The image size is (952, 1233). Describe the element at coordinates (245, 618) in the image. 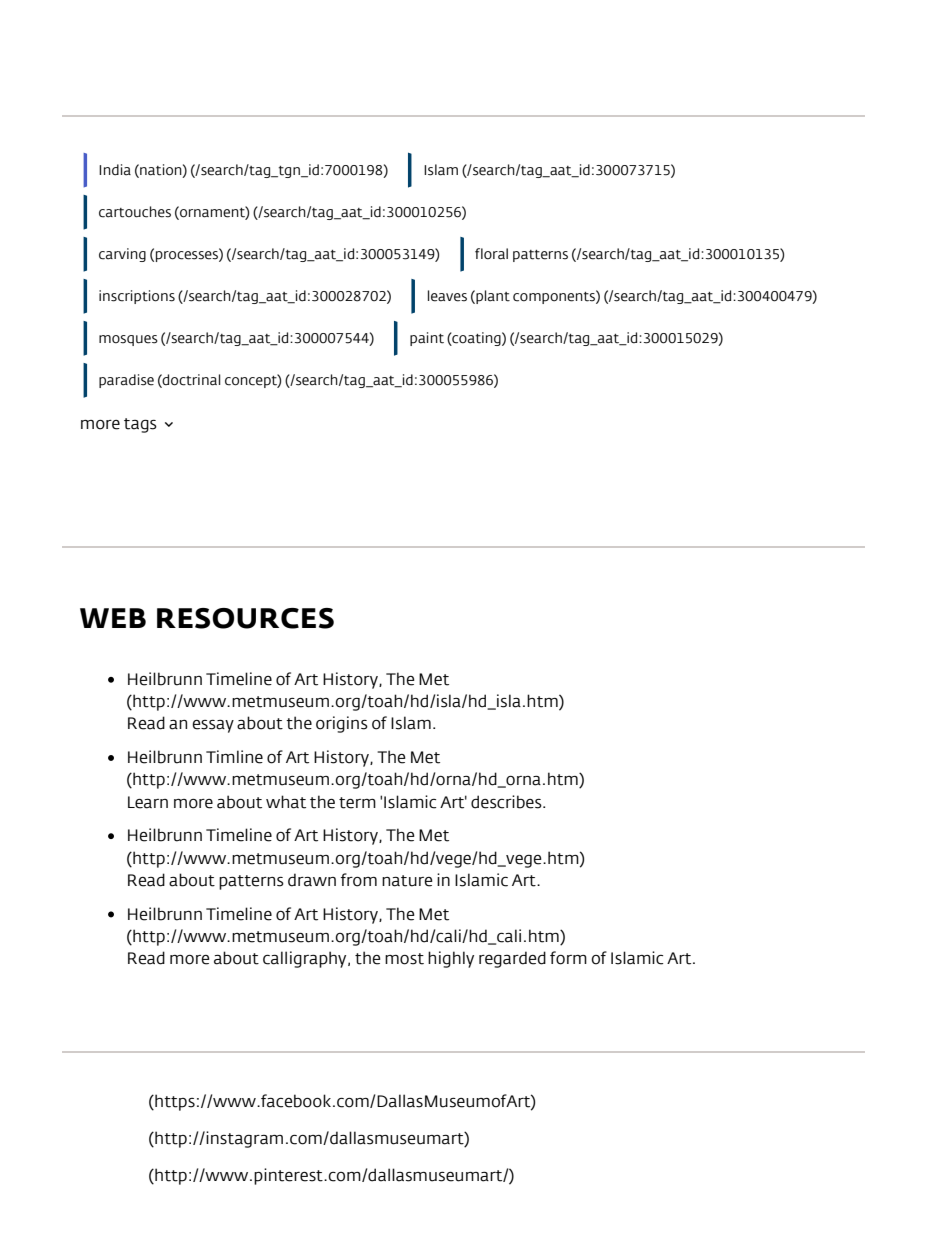

I see `RESOURCES` at that location.
